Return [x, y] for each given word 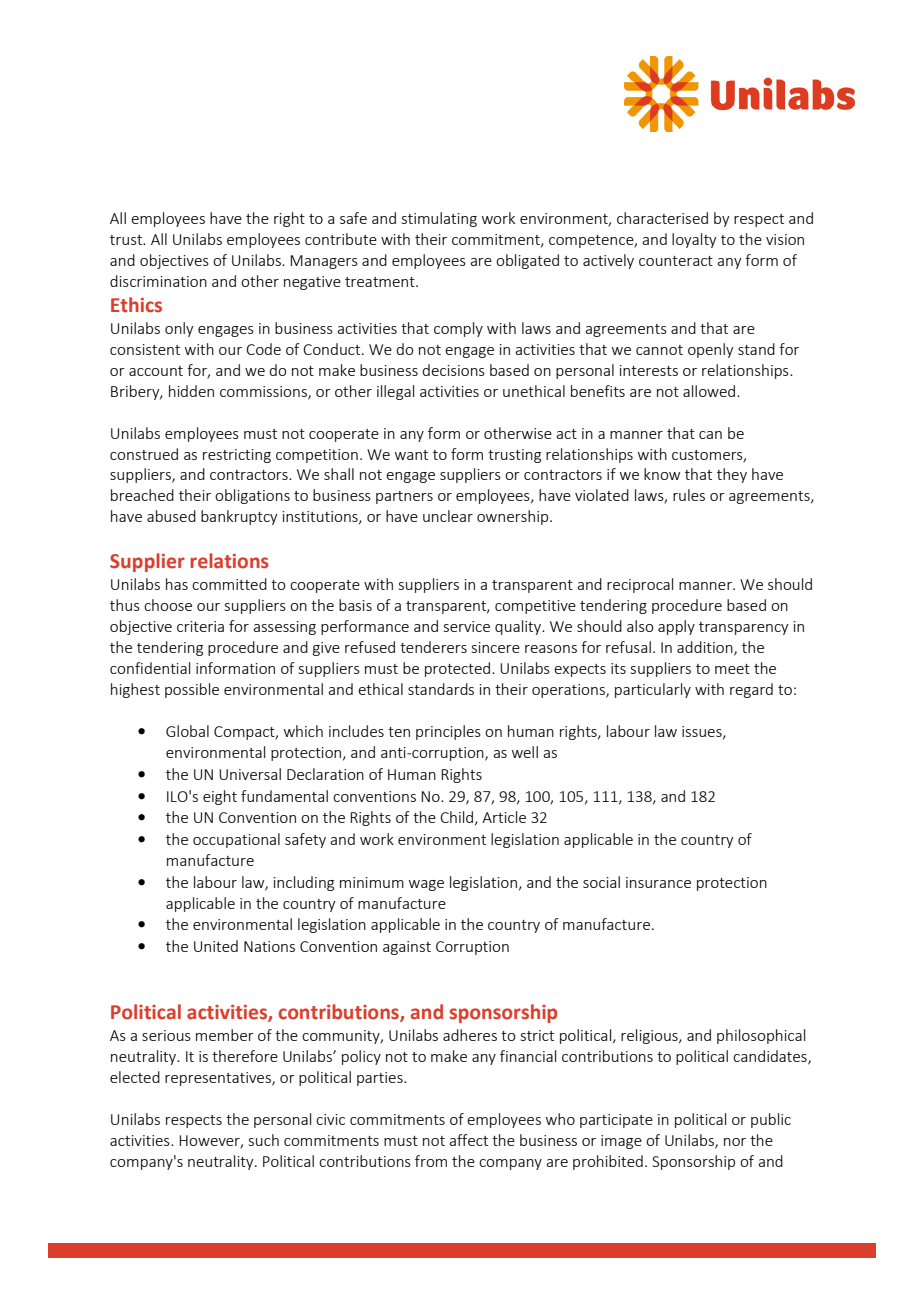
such [264, 1140]
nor [735, 1142]
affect [468, 1140]
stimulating [439, 219]
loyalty [694, 240]
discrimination [158, 281]
